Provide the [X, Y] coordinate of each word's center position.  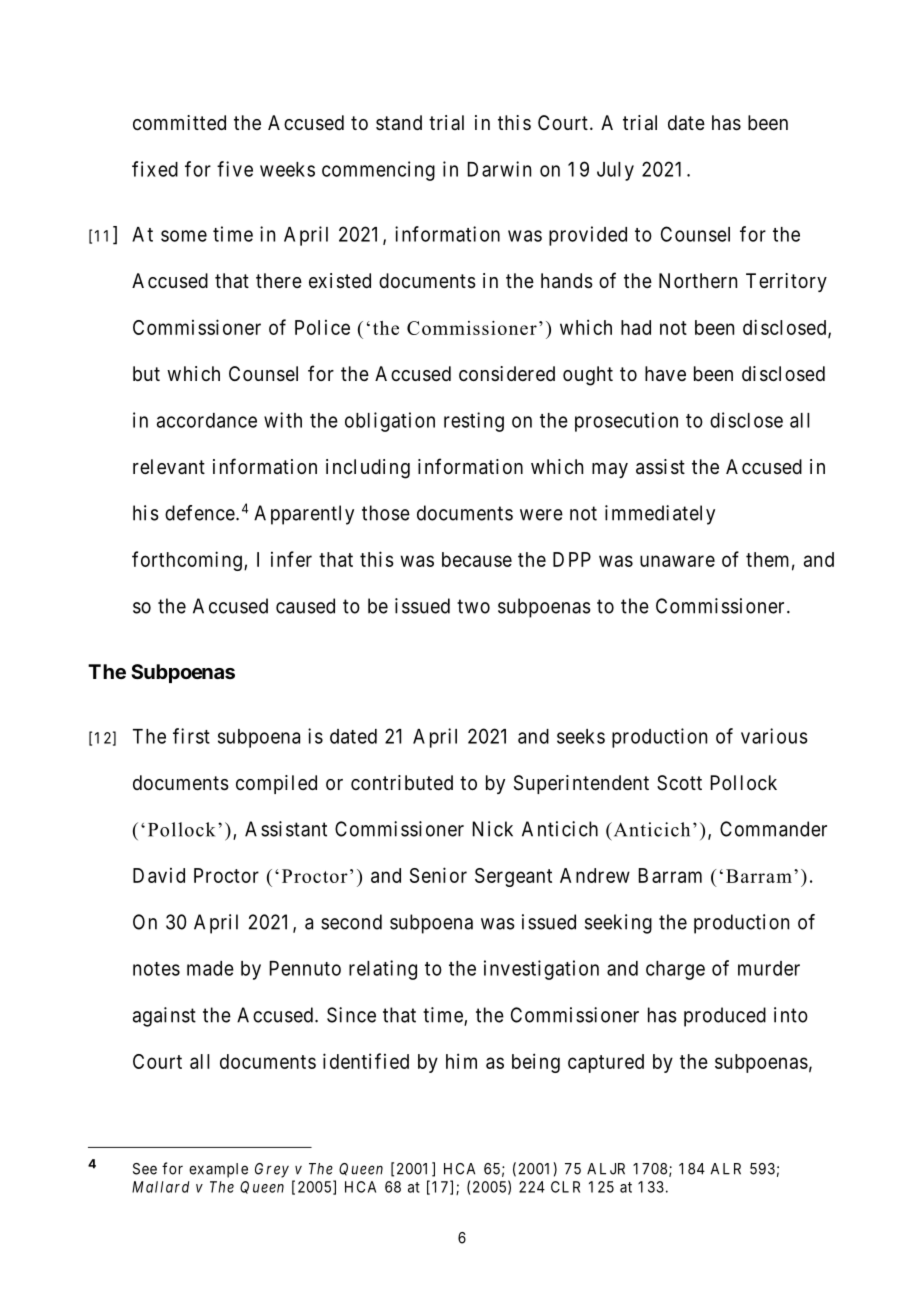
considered [507, 373]
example [218, 1170]
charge [675, 970]
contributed [402, 783]
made [210, 968]
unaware [677, 561]
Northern [698, 280]
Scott [679, 783]
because [477, 559]
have [665, 374]
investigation [541, 970]
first [191, 736]
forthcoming [187, 561]
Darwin [499, 169]
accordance [207, 420]
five [235, 169]
